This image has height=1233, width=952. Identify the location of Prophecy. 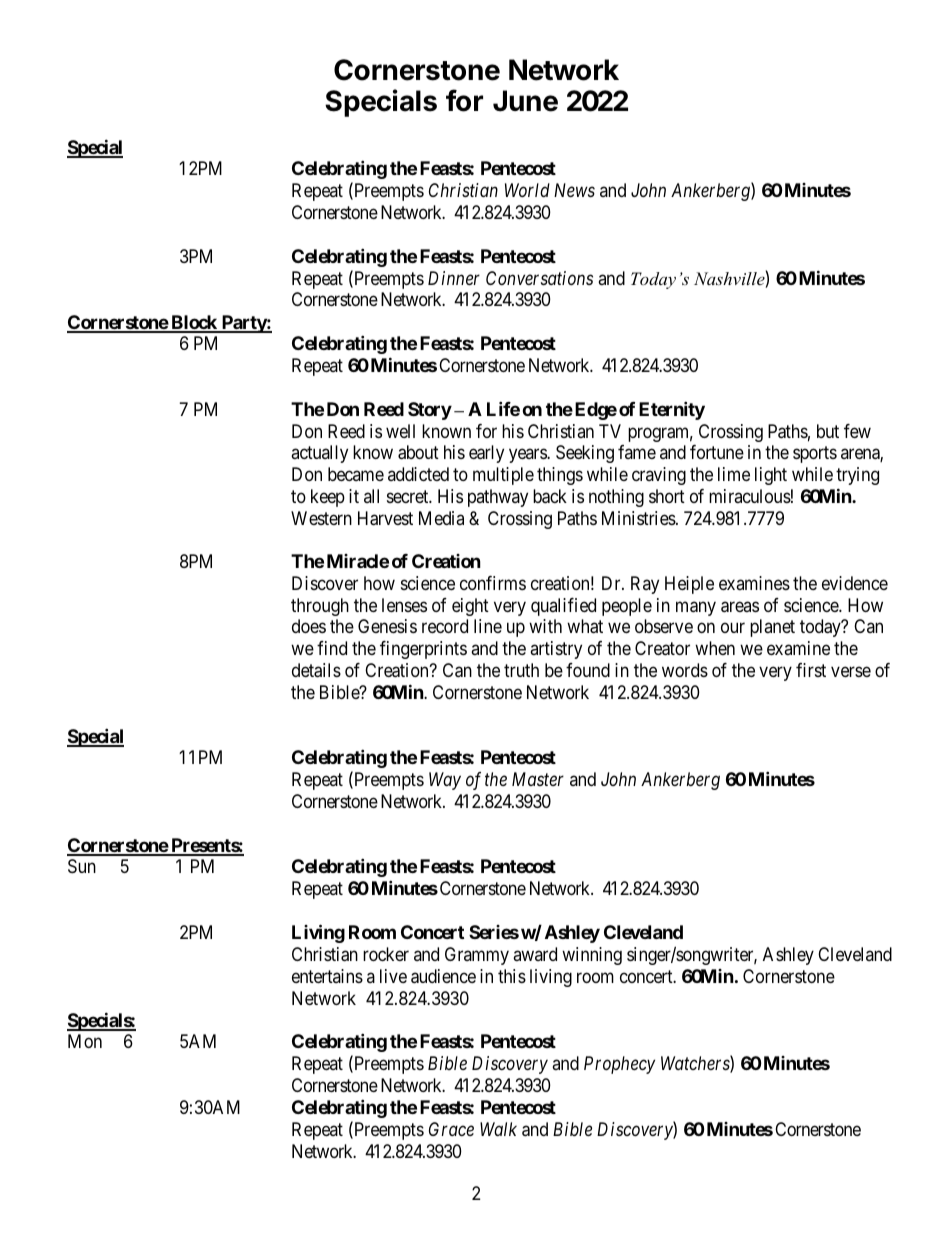
(619, 1065).
